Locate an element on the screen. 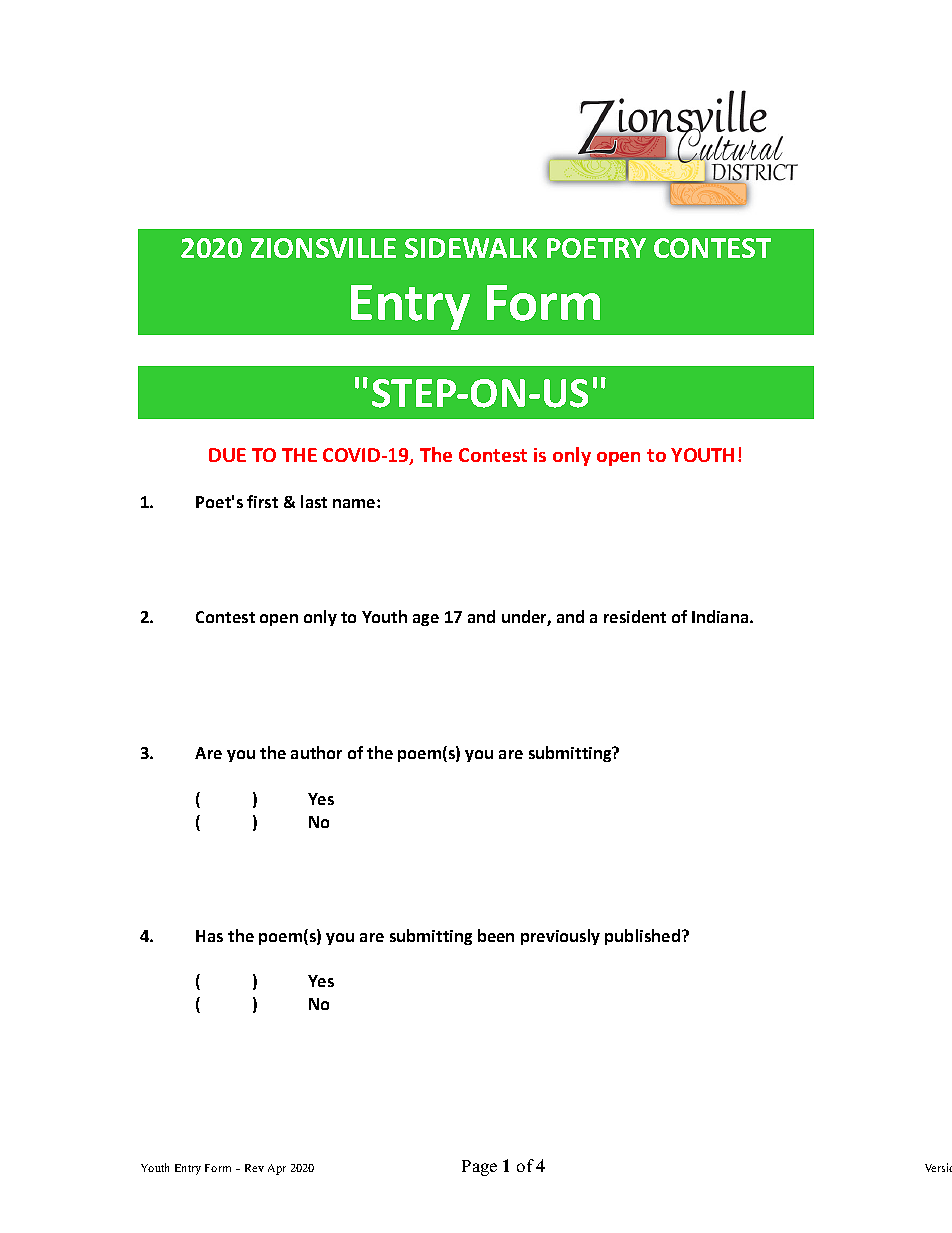  published is located at coordinates (642, 937).
